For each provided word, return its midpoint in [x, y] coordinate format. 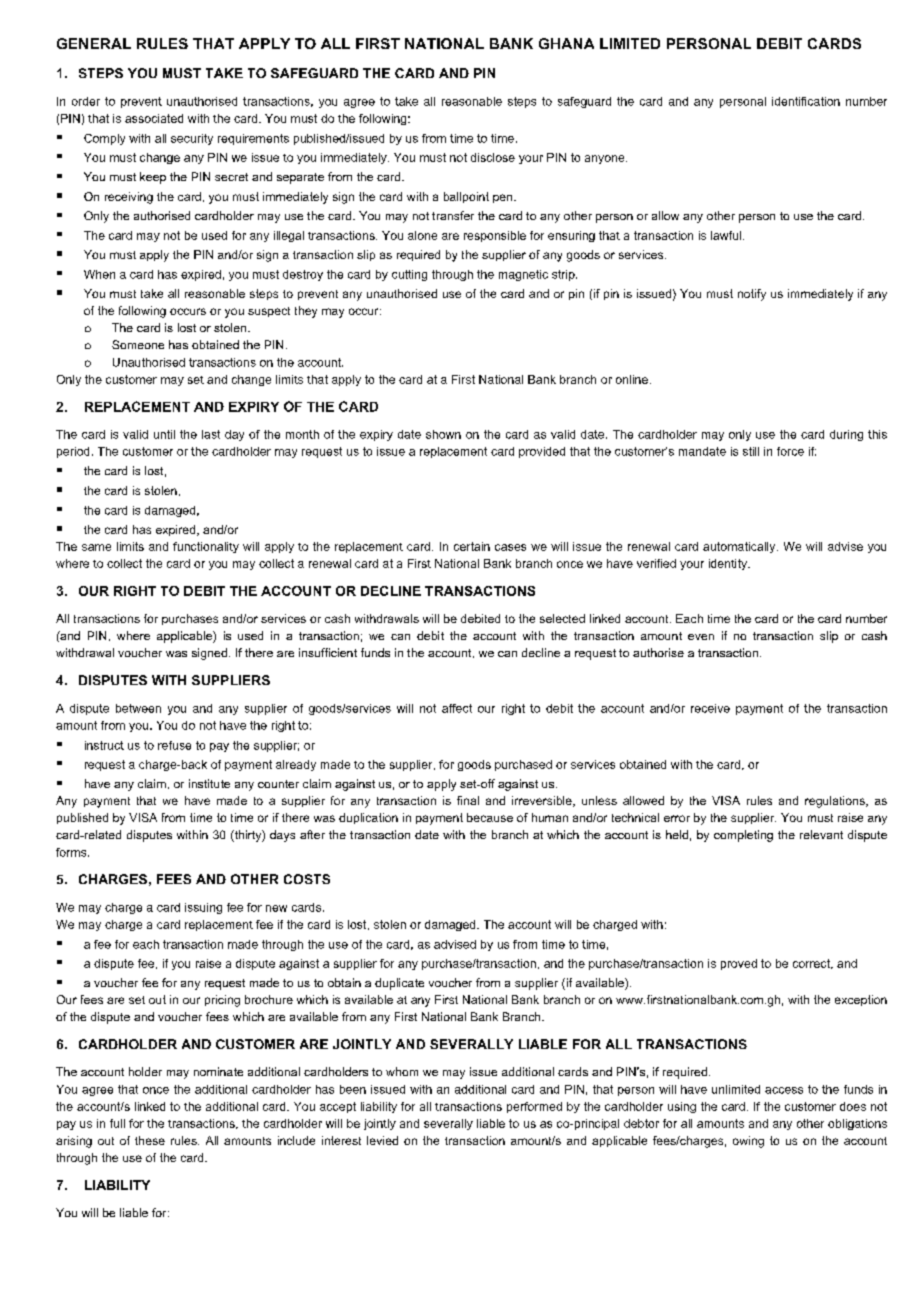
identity [729, 564]
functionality [206, 547]
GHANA [566, 43]
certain [472, 546]
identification [806, 101]
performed [534, 1107]
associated [154, 118]
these [150, 1140]
